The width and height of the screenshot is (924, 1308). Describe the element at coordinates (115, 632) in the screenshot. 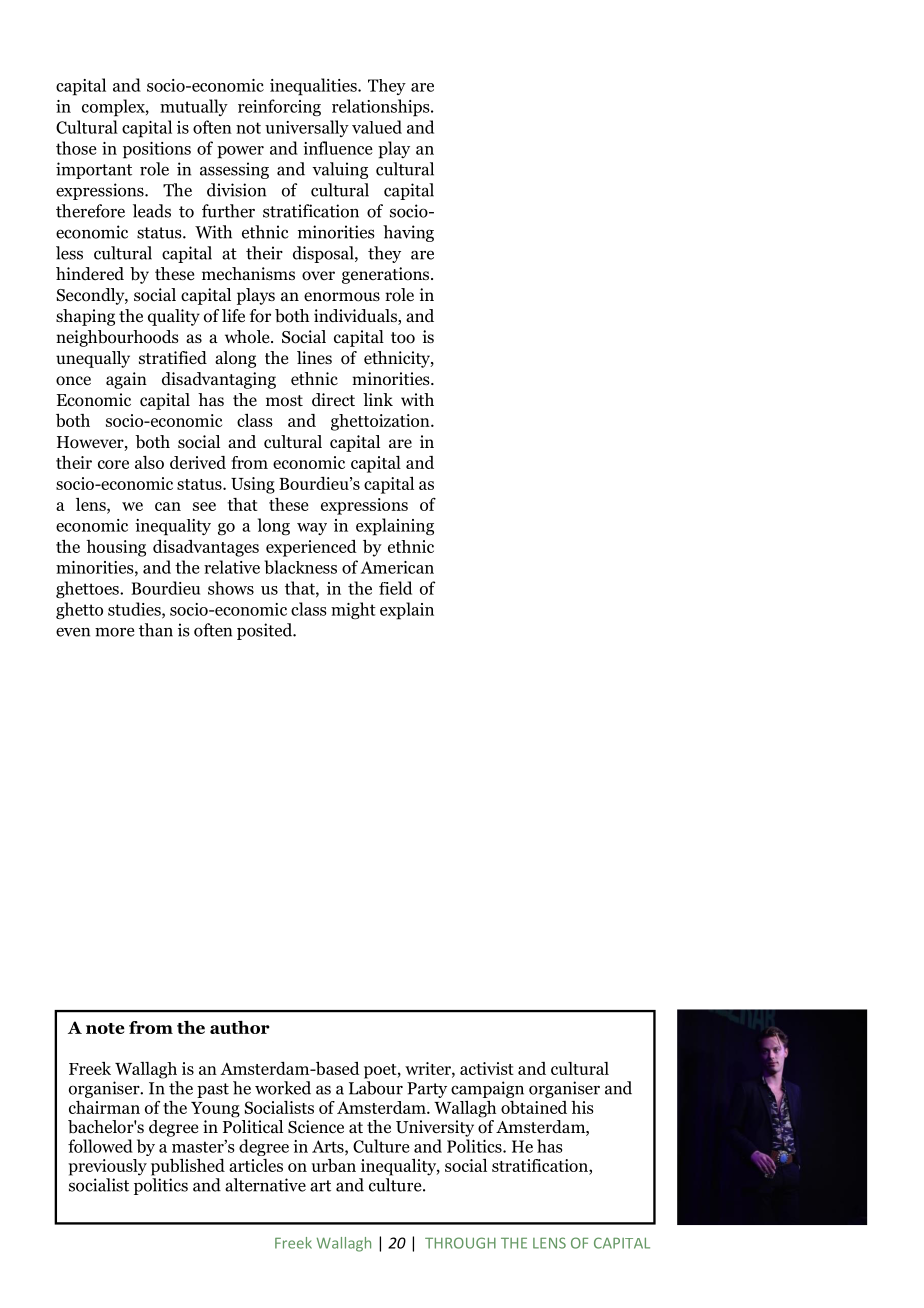

I see `more` at that location.
